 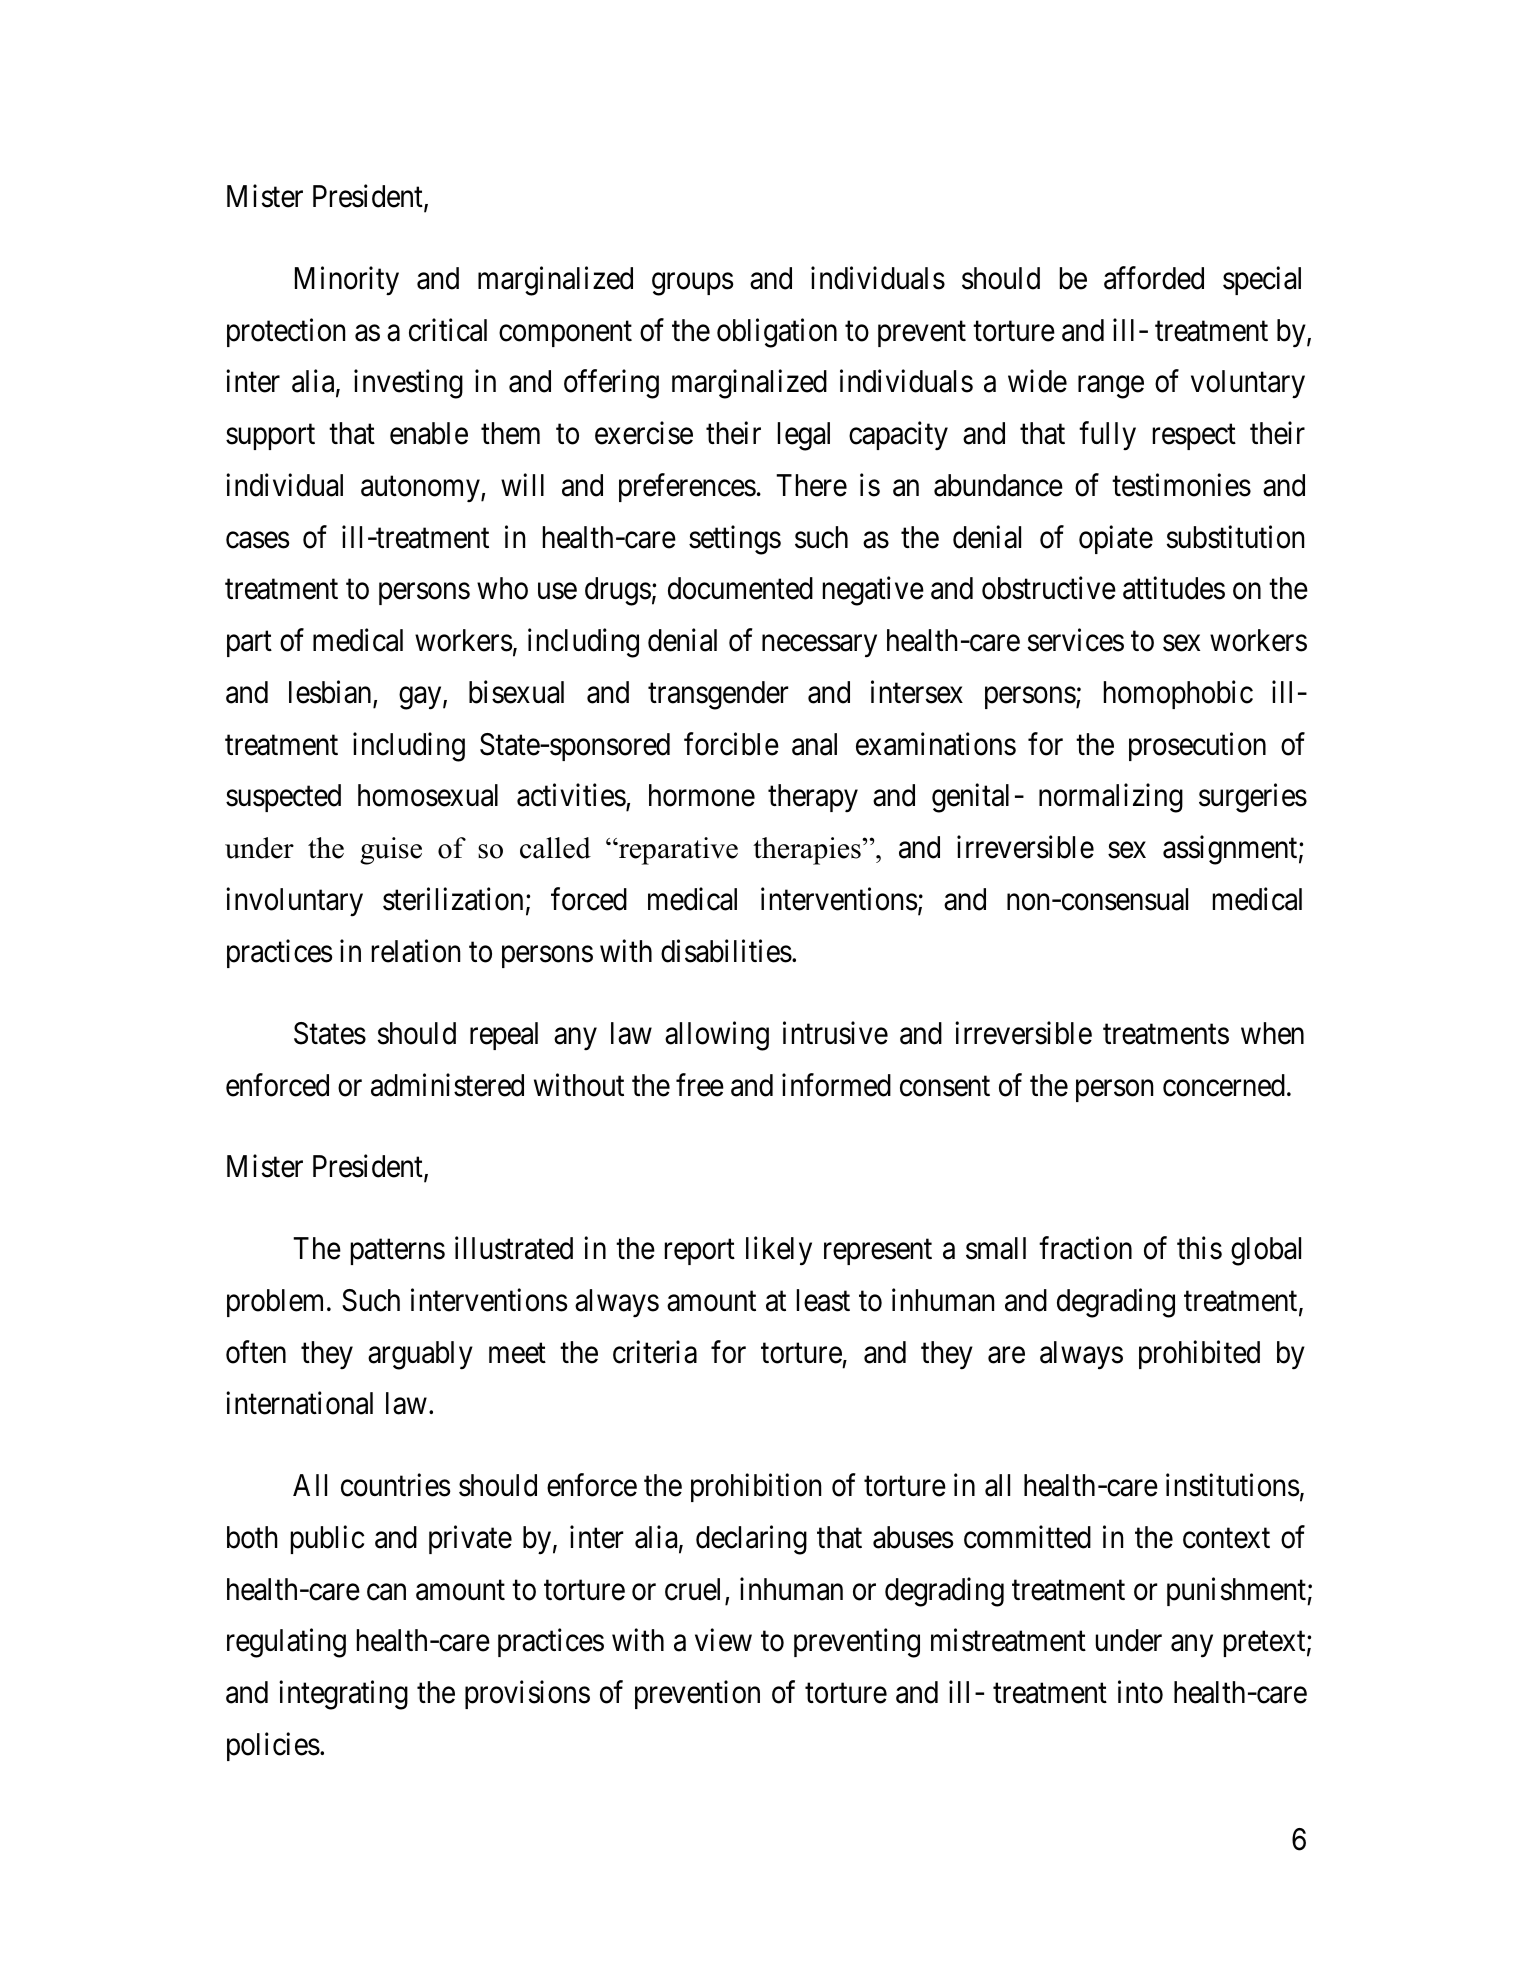 I want to click on integrating, so click(x=343, y=1695).
